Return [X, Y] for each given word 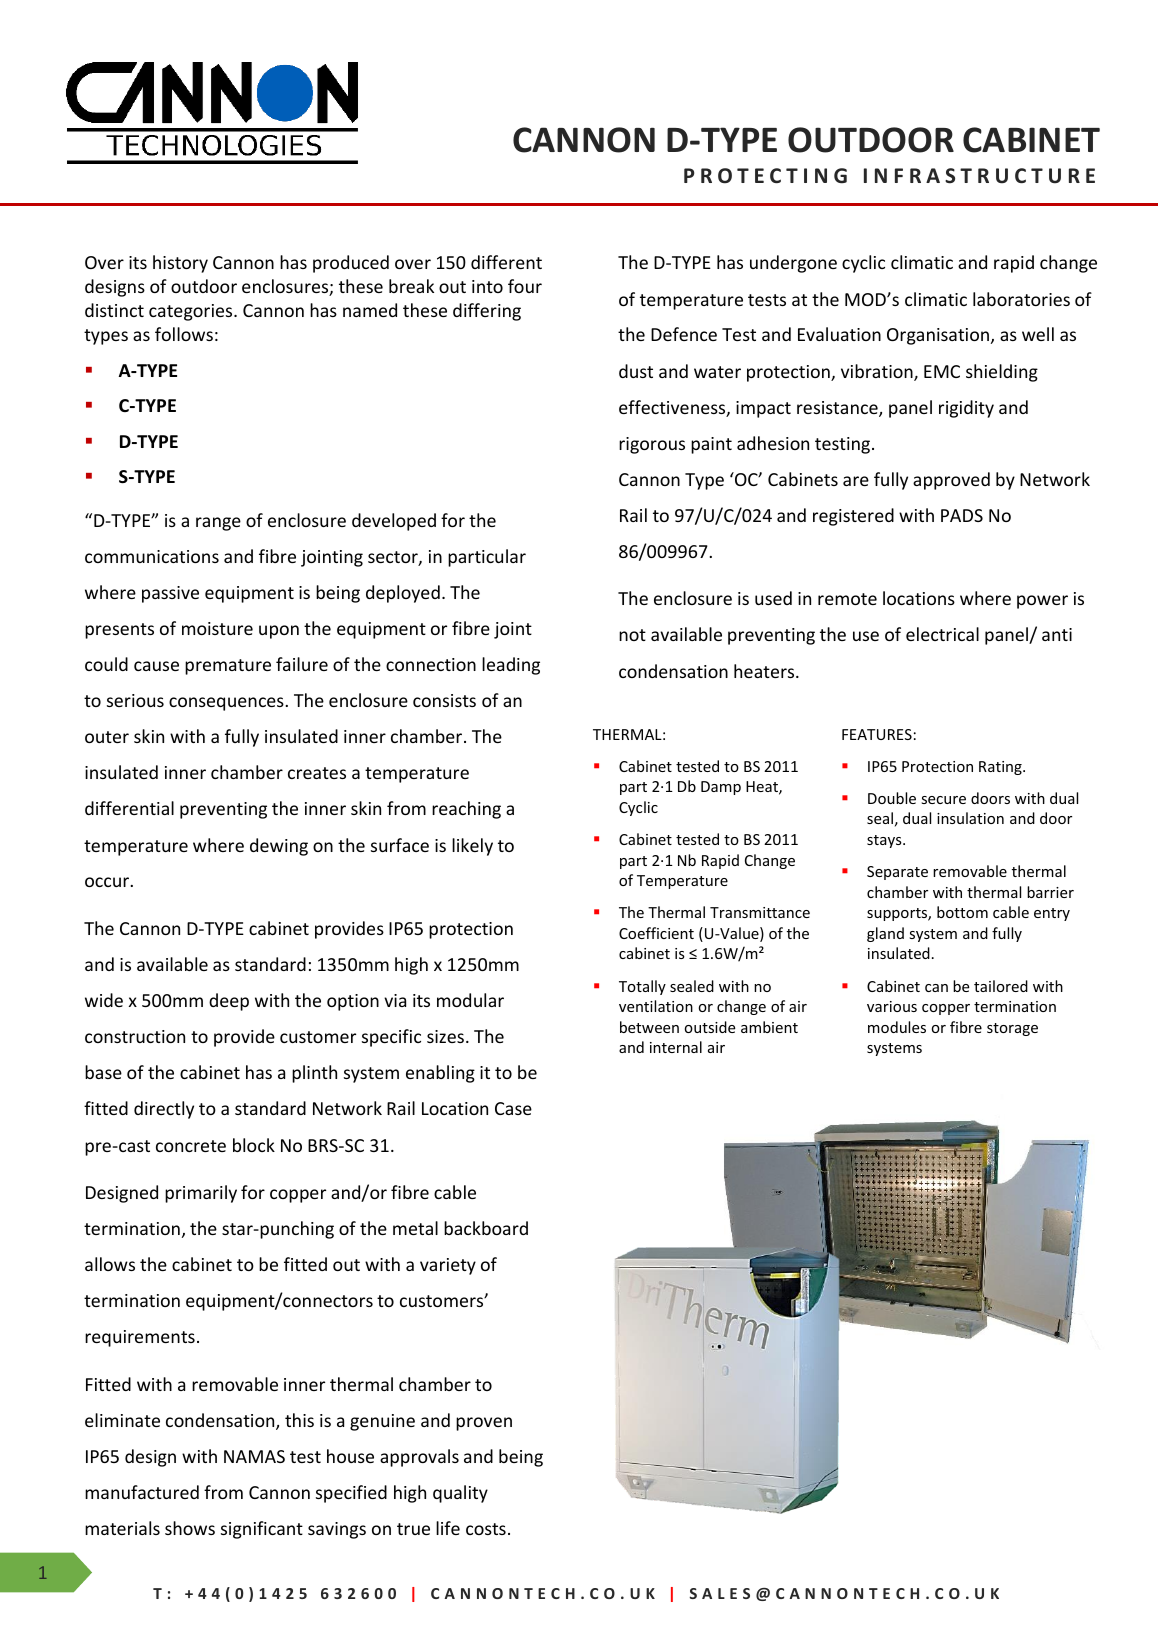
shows [190, 1528]
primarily [201, 1194]
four [525, 286]
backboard [486, 1228]
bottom [962, 912]
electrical [942, 634]
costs [486, 1529]
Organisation [938, 336]
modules [897, 1027]
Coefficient [656, 933]
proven [484, 1424]
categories [192, 312]
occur [108, 882]
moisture [217, 628]
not [632, 635]
